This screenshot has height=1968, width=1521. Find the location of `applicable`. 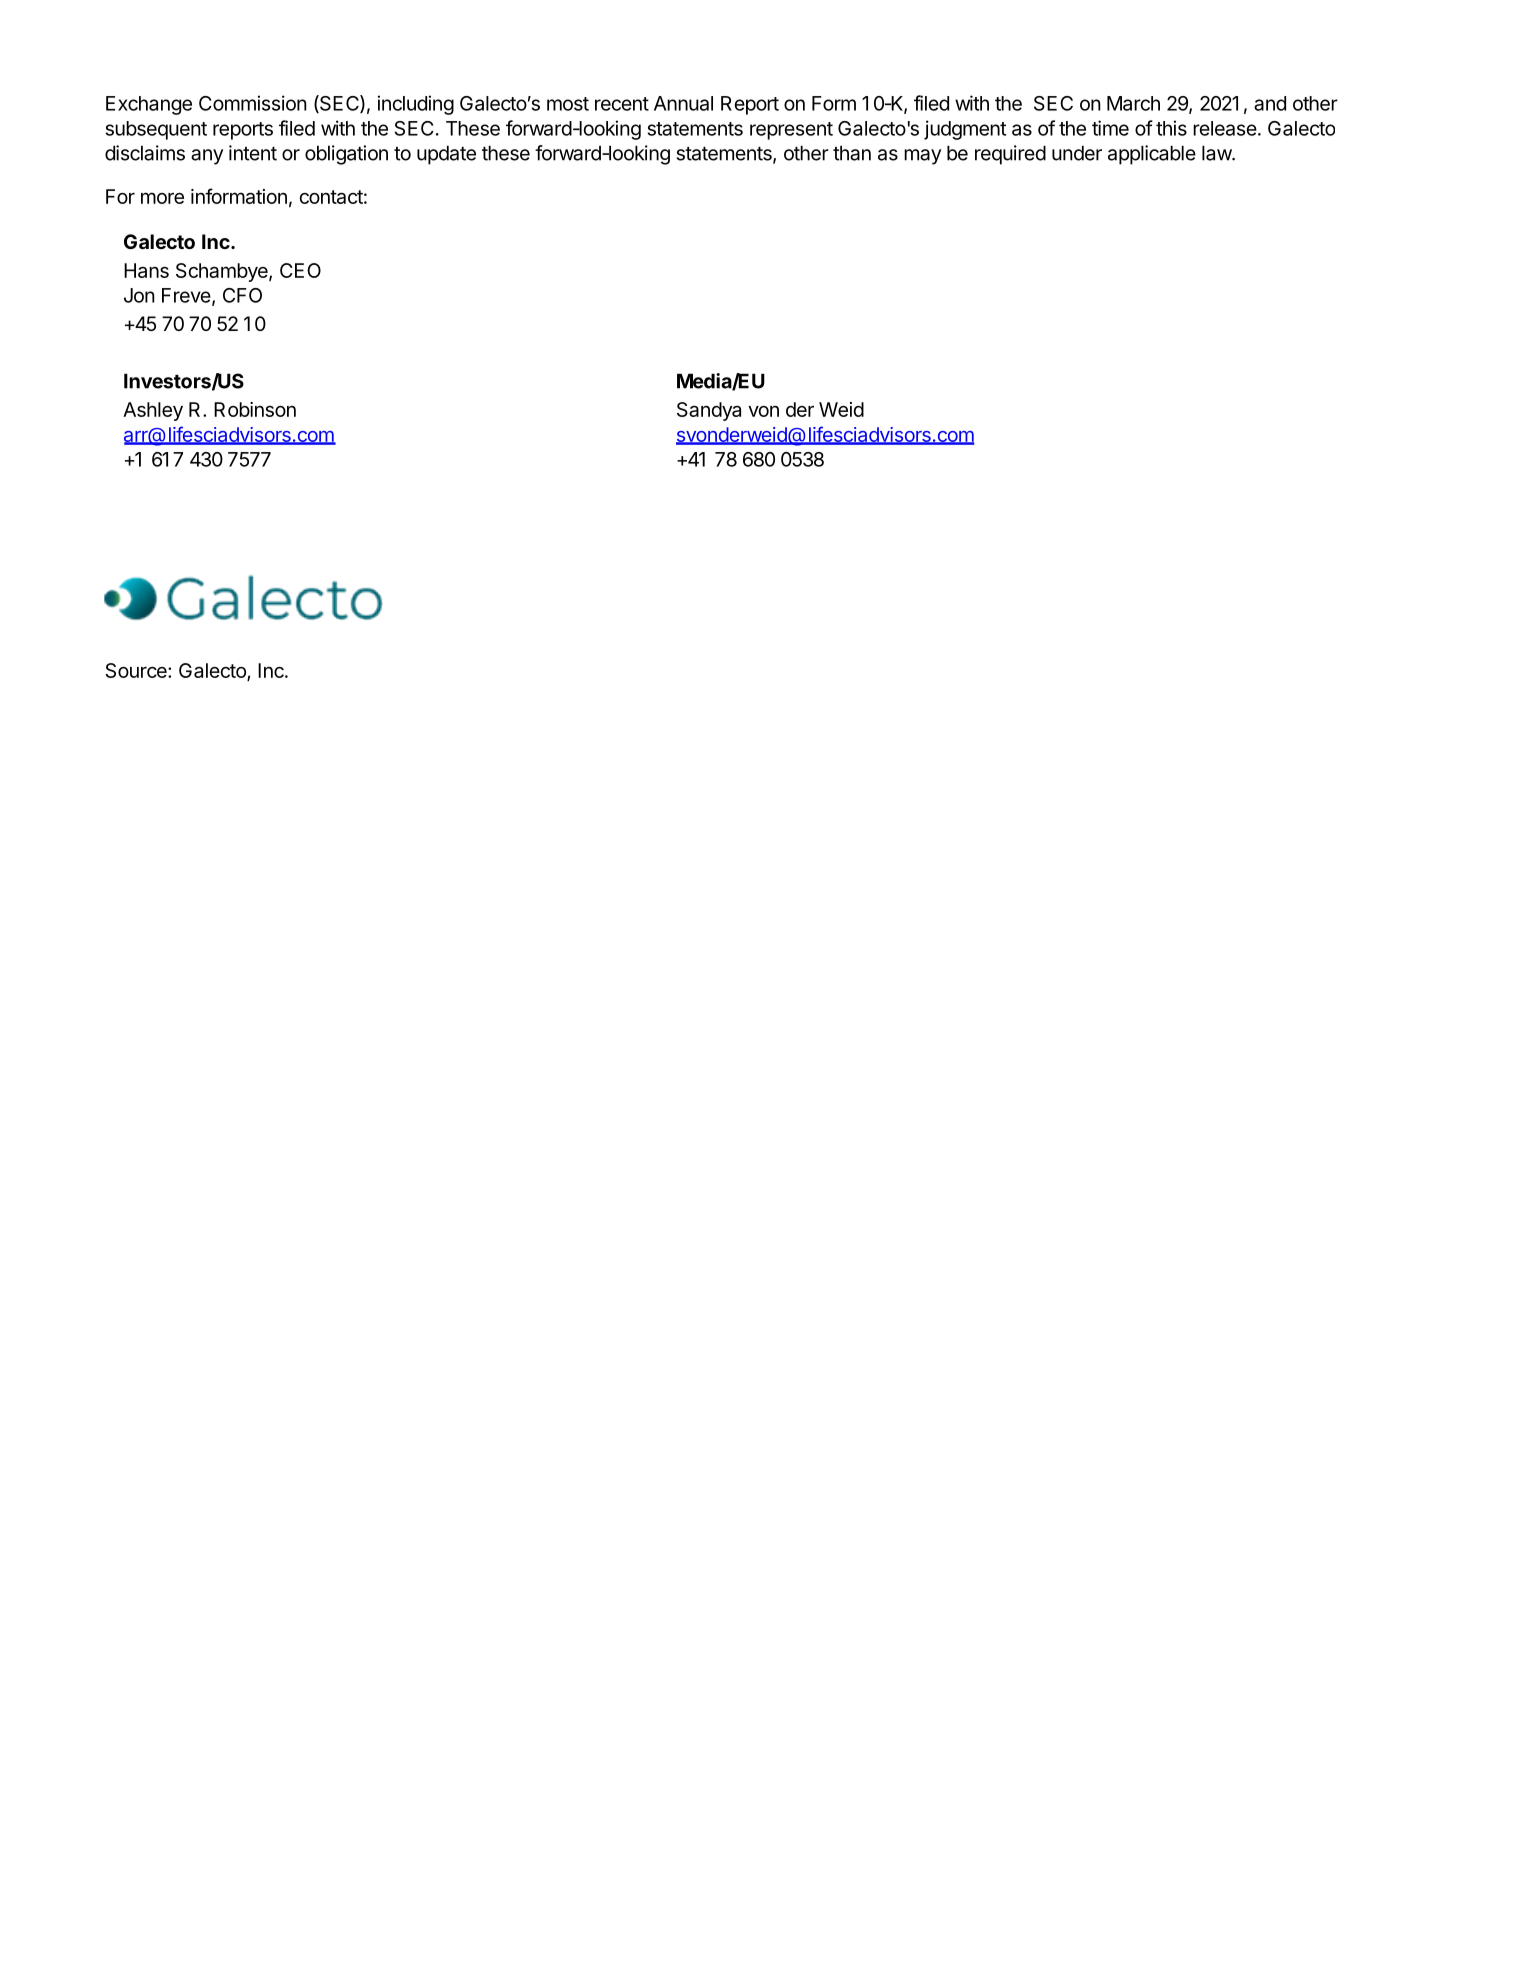

applicable is located at coordinates (1152, 155).
